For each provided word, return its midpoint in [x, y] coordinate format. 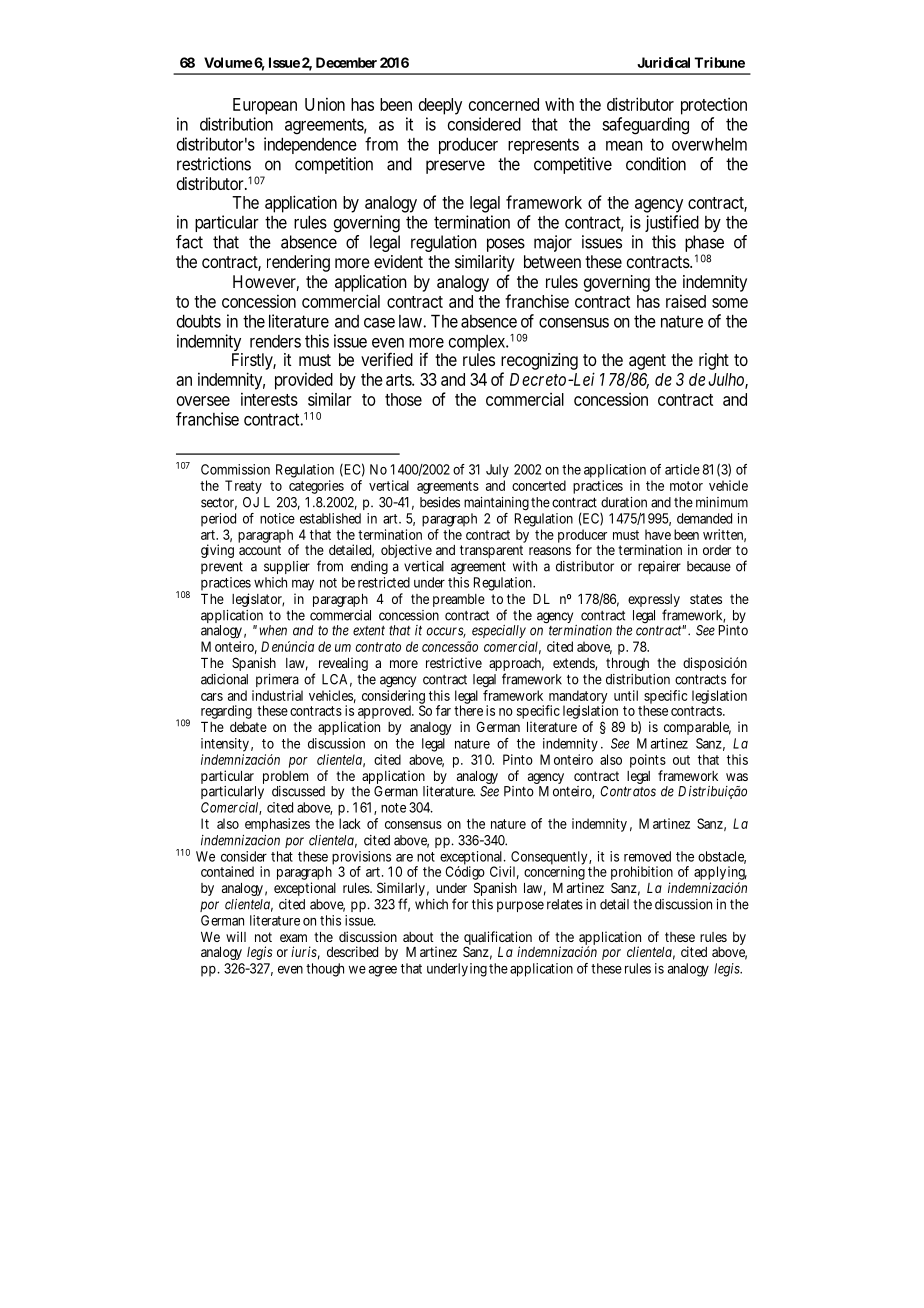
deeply [440, 106]
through [627, 664]
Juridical [663, 62]
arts [399, 380]
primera [277, 680]
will [236, 936]
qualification [498, 939]
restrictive [454, 662]
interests [269, 399]
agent [647, 362]
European [265, 106]
